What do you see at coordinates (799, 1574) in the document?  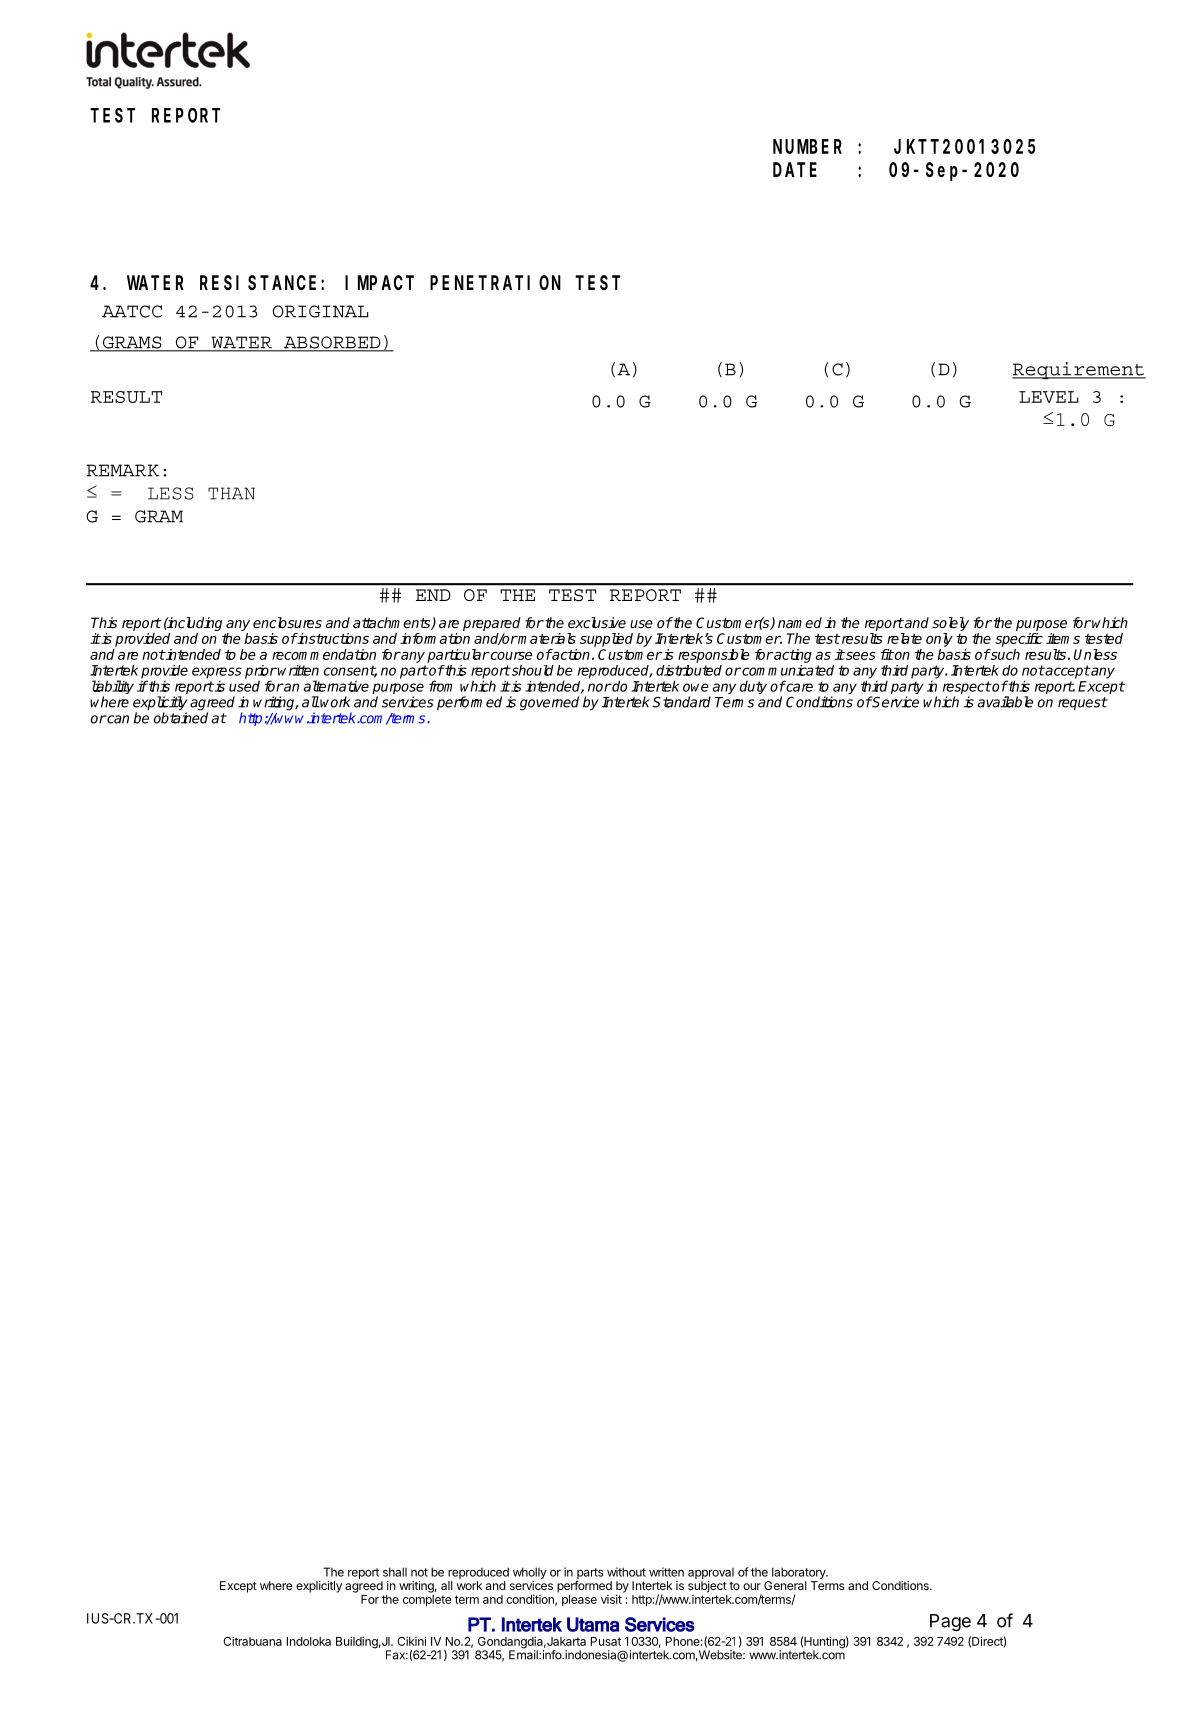 I see `laboratory` at bounding box center [799, 1574].
